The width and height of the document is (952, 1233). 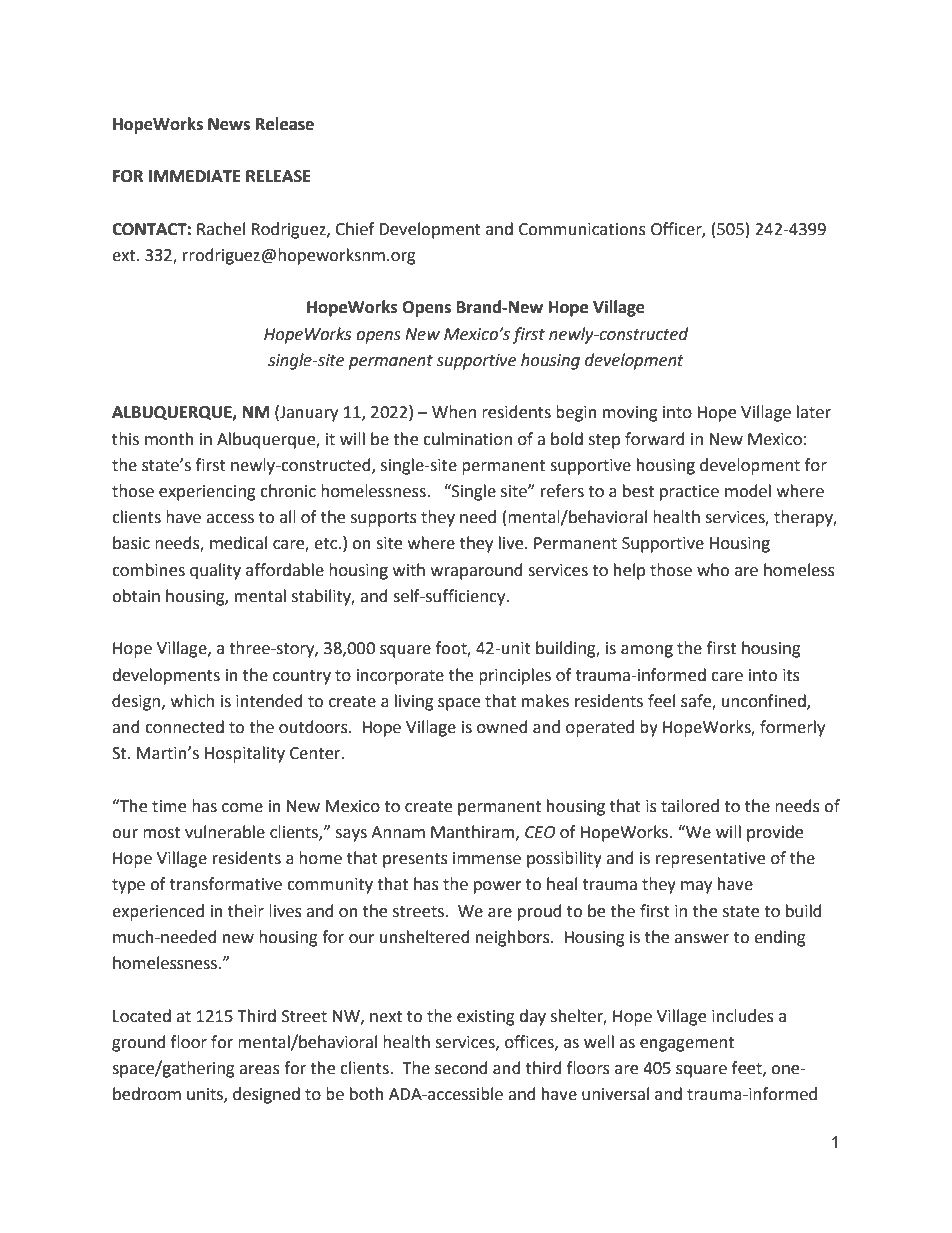 I want to click on areas, so click(x=259, y=1070).
